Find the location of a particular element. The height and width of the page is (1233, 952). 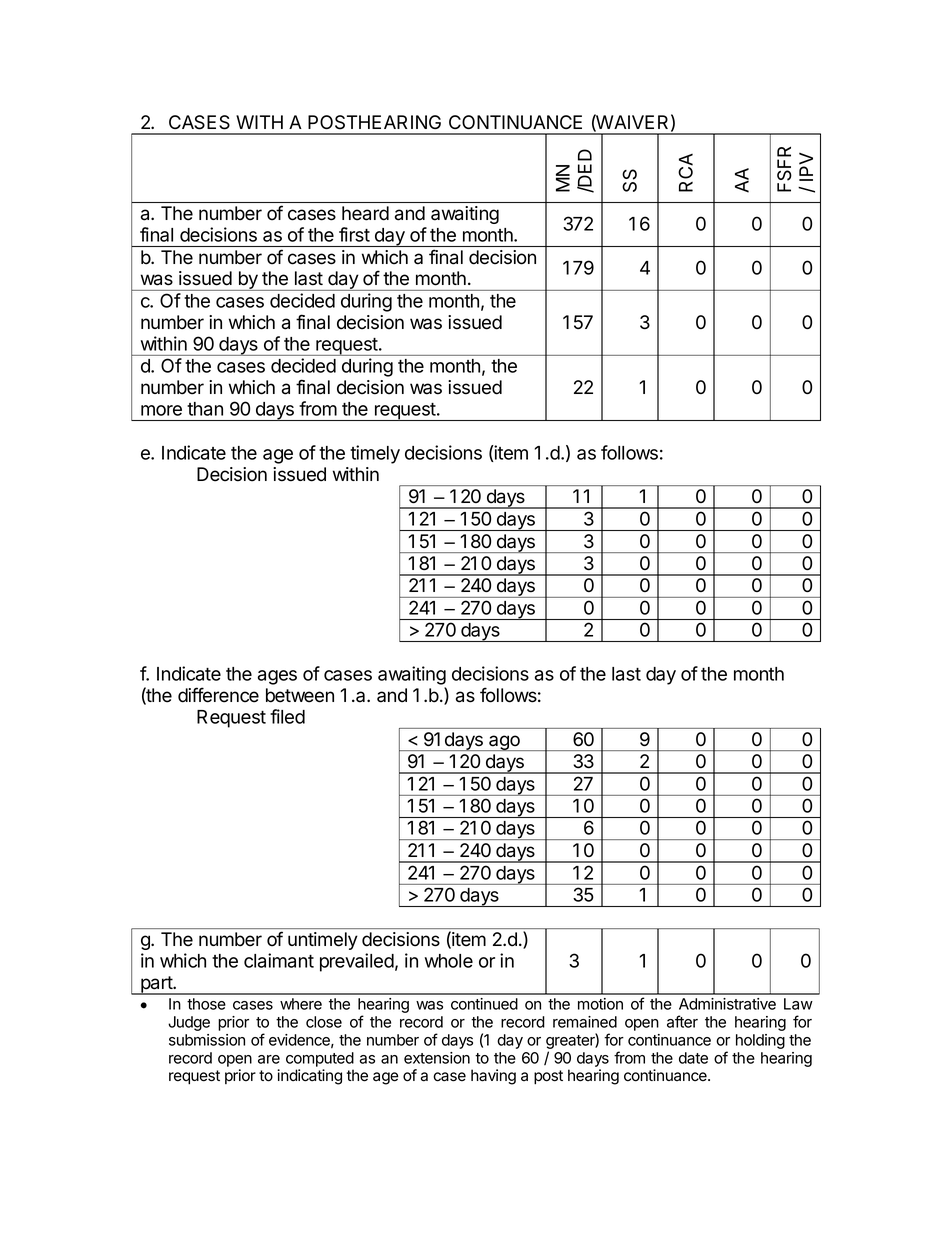

between is located at coordinates (300, 695).
